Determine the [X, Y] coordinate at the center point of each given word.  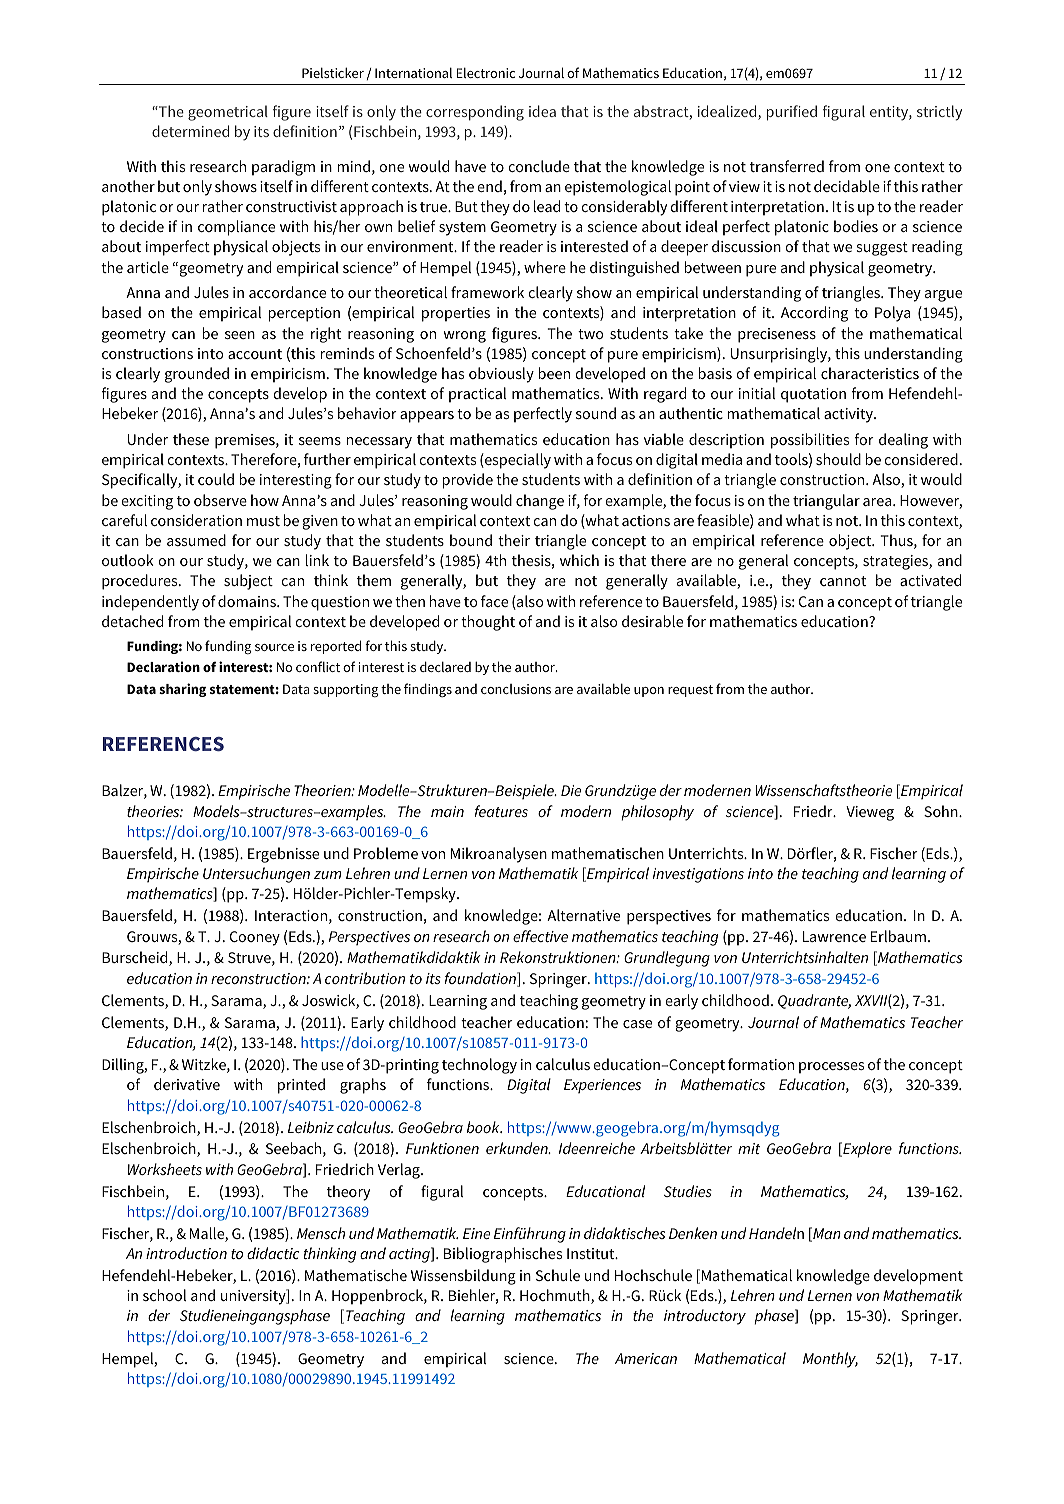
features [501, 811]
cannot [843, 581]
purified [792, 113]
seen [240, 335]
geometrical [228, 113]
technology [479, 1066]
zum [328, 875]
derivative [187, 1084]
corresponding [475, 113]
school [164, 1295]
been [554, 373]
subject [248, 582]
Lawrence [834, 936]
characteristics [870, 373]
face [494, 601]
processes [831, 1068]
